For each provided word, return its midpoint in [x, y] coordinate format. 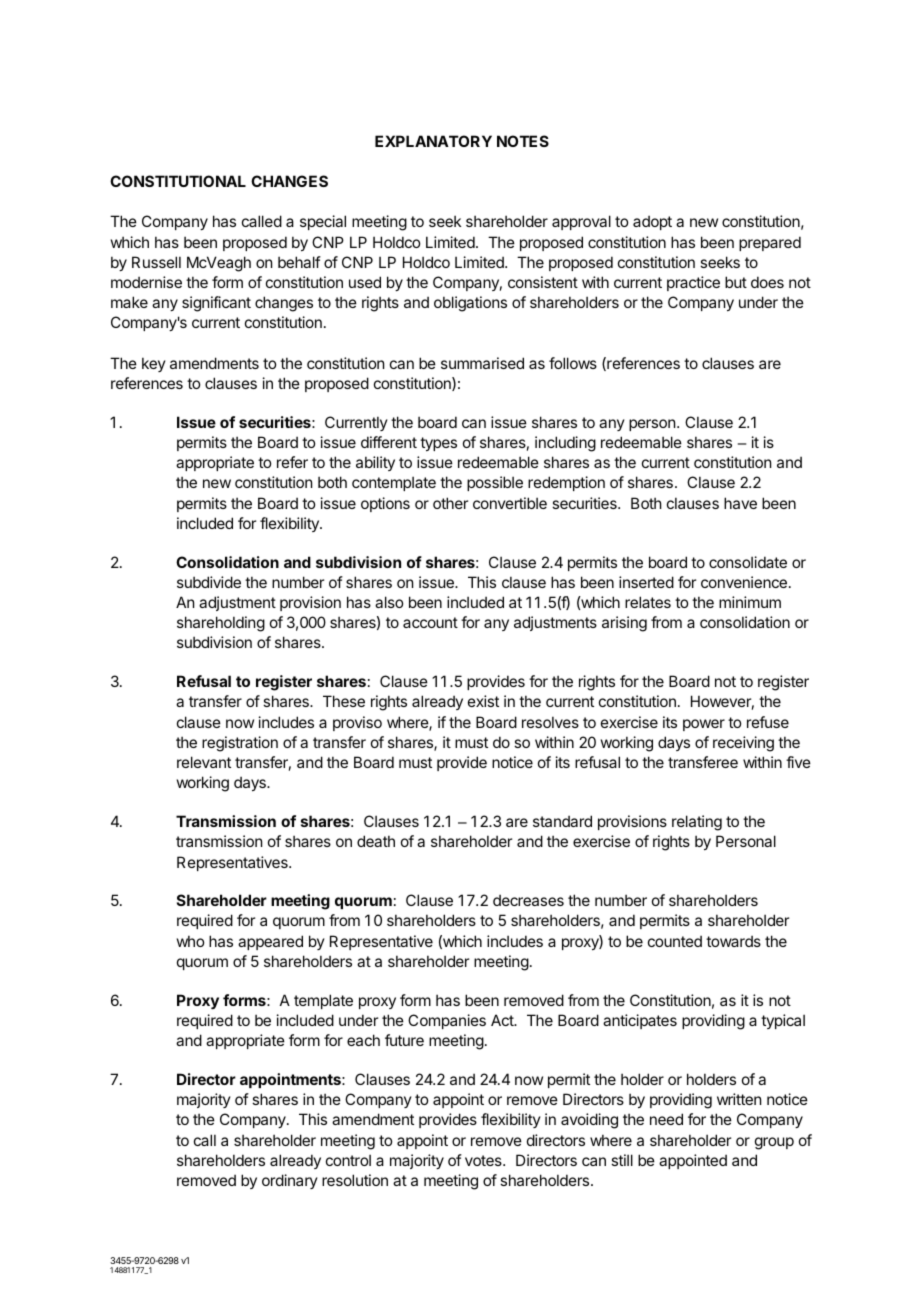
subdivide [209, 582]
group [774, 1143]
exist [483, 701]
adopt [652, 222]
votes [484, 1160]
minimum [750, 602]
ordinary [290, 1181]
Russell [156, 262]
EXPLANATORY [433, 141]
